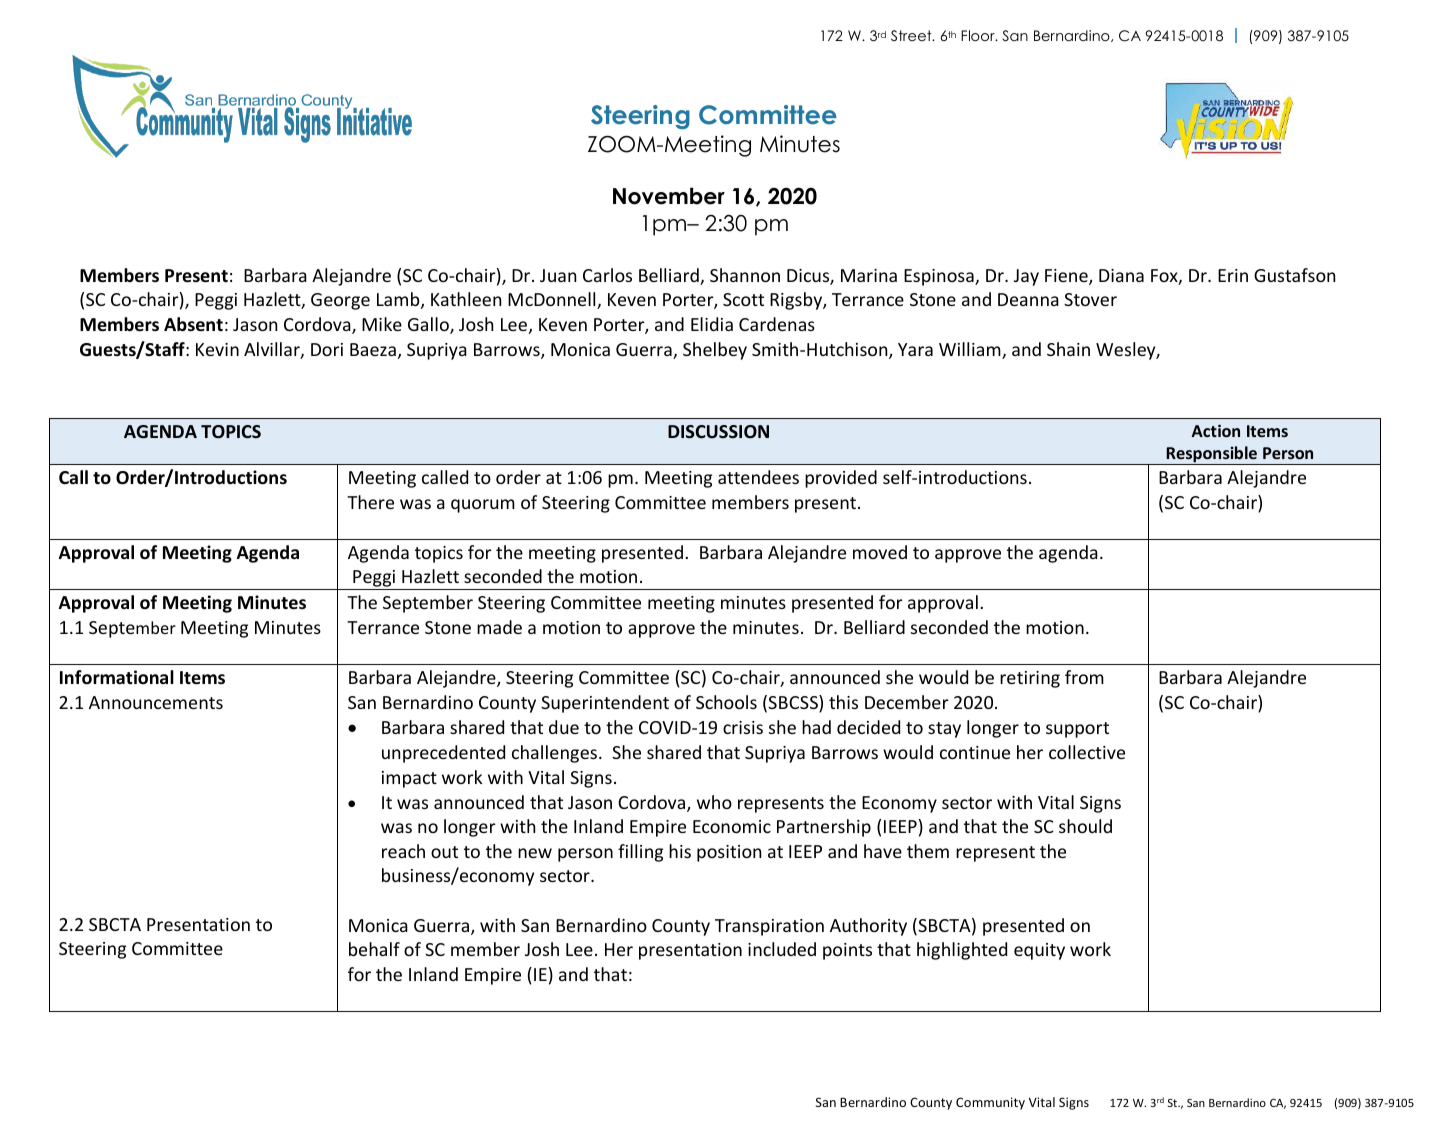  What do you see at coordinates (979, 35) in the page?
I see `Floor` at bounding box center [979, 35].
